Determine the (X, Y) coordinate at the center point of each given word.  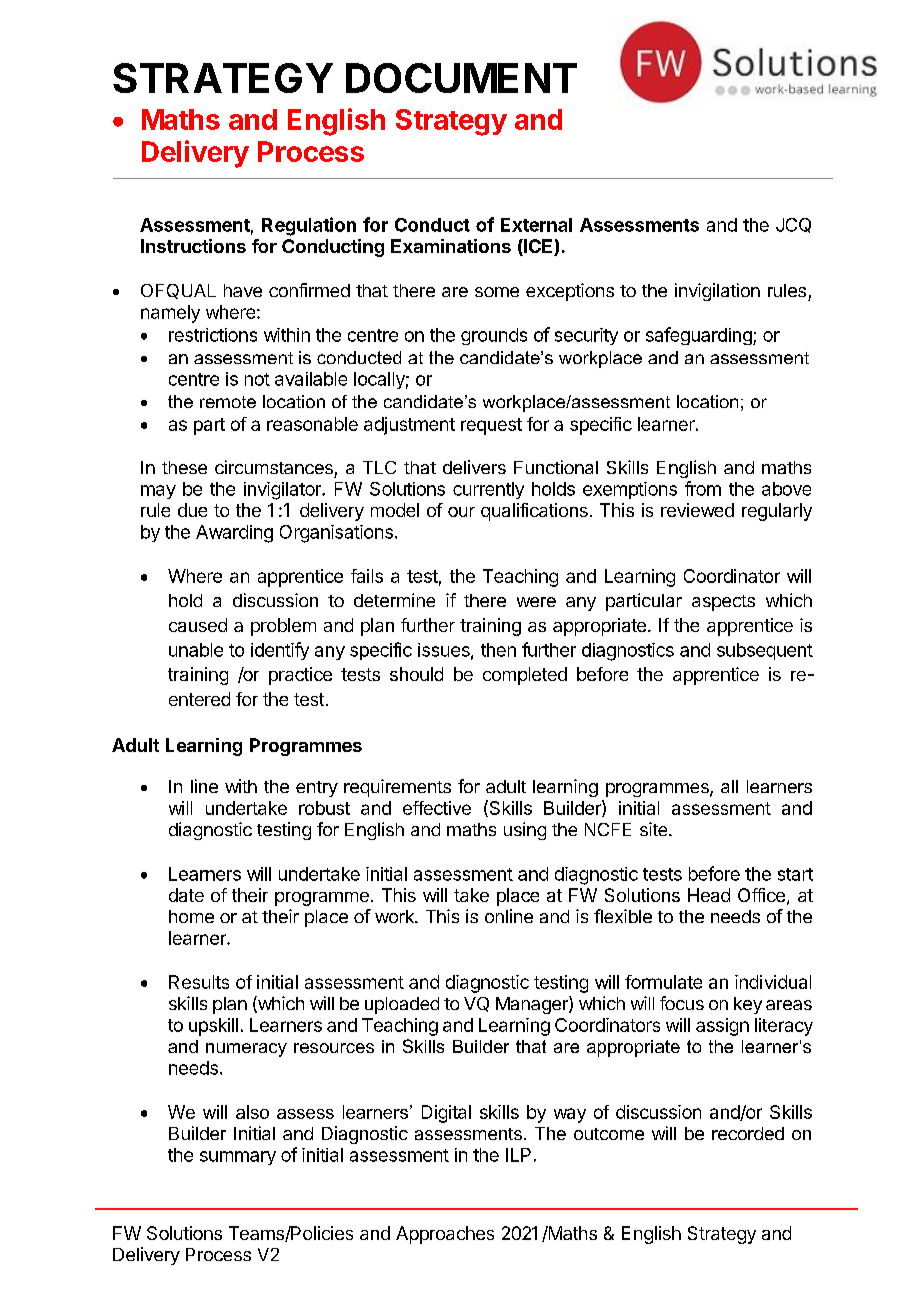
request (491, 426)
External (536, 225)
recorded (748, 1133)
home (191, 916)
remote (228, 402)
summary (238, 1158)
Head (709, 895)
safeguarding (700, 336)
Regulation (309, 226)
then (498, 650)
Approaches (445, 1235)
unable (196, 650)
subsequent (765, 651)
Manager (533, 1005)
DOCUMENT (461, 78)
